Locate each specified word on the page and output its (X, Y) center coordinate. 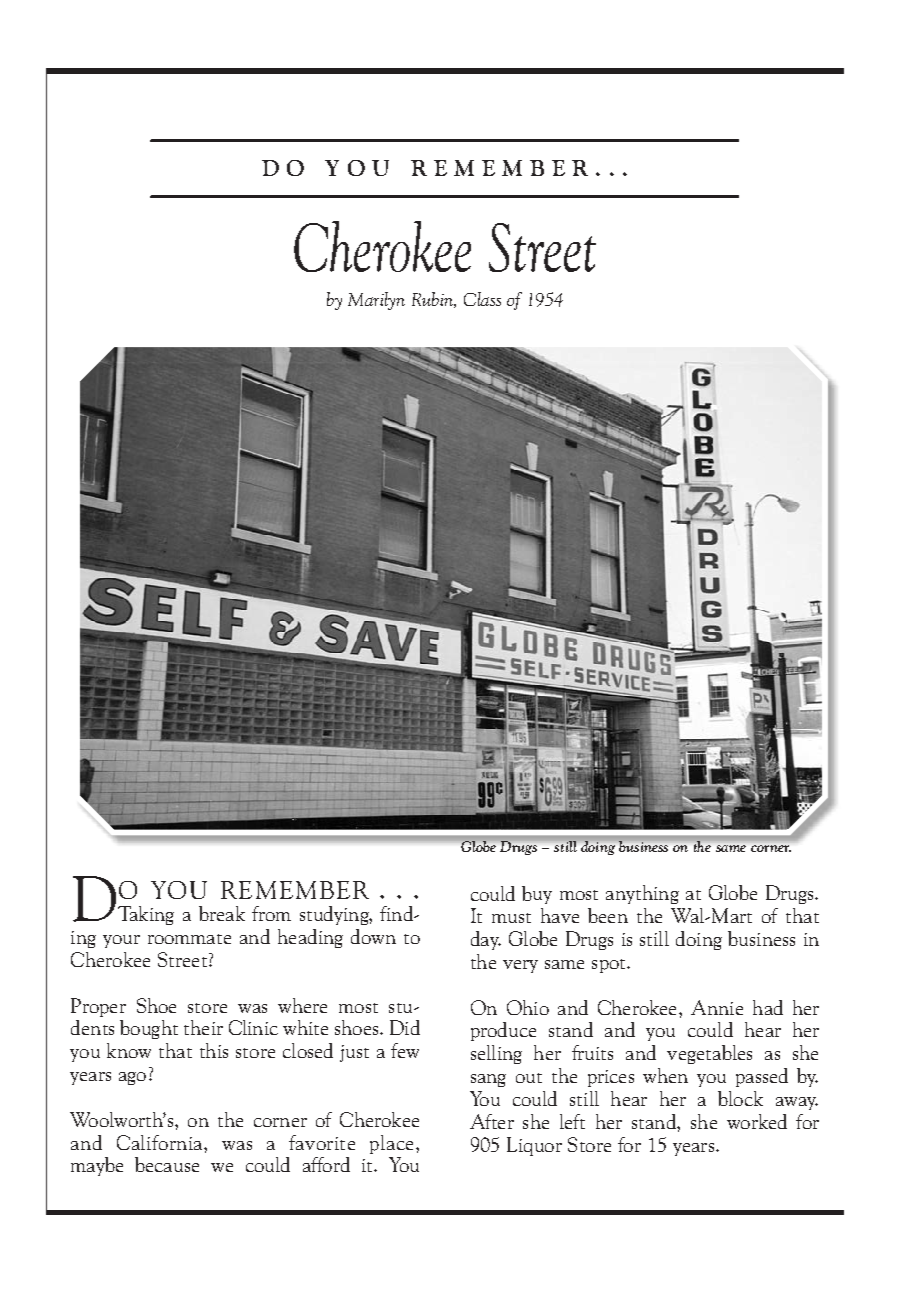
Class (482, 299)
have (560, 915)
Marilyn (376, 301)
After (492, 1121)
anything (642, 894)
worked (757, 1121)
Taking (146, 915)
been (608, 915)
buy (537, 895)
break (222, 913)
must (511, 918)
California (161, 1142)
